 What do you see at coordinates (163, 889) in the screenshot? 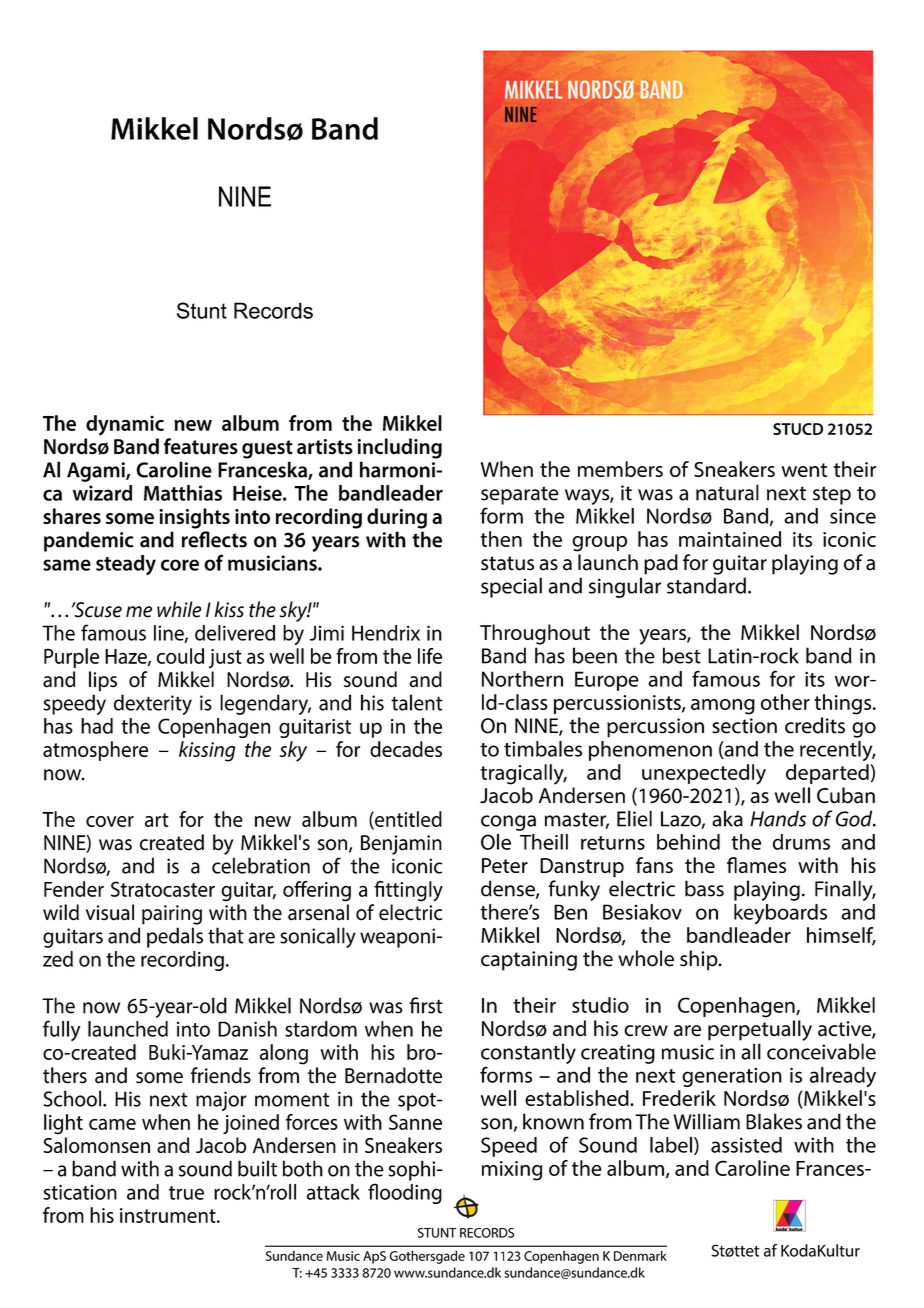
I see `Stratocaster` at bounding box center [163, 889].
